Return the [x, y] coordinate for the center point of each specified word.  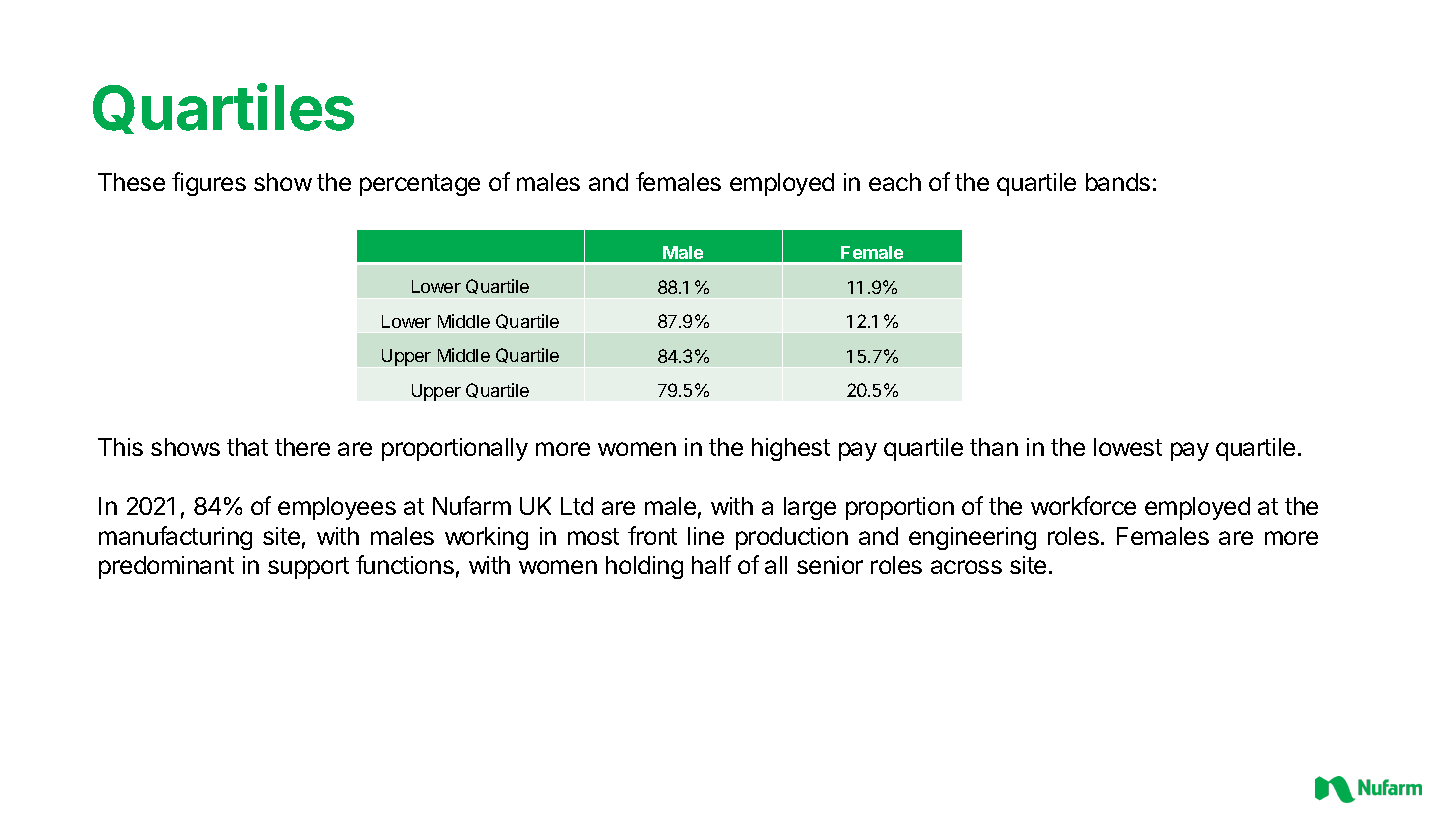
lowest [1128, 447]
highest [791, 449]
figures [209, 184]
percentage [420, 185]
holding [644, 567]
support [308, 568]
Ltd [577, 506]
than [994, 447]
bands [1118, 182]
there [302, 447]
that [247, 447]
